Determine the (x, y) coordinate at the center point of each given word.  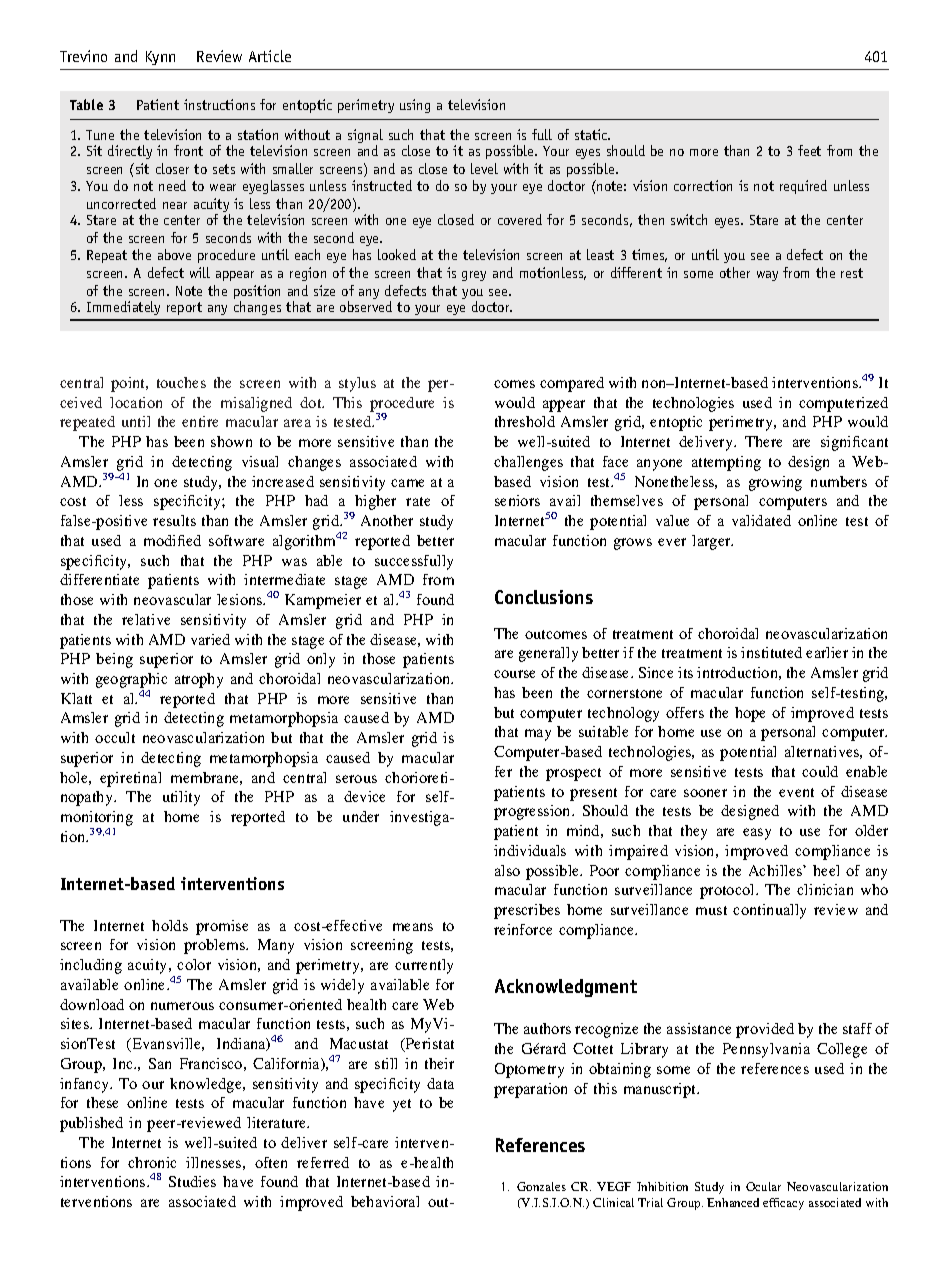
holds (170, 925)
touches (181, 382)
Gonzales (541, 1186)
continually (769, 911)
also (507, 870)
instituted (771, 652)
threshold (525, 421)
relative (146, 619)
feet (809, 150)
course (514, 674)
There (763, 441)
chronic (152, 1162)
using (415, 106)
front (188, 150)
